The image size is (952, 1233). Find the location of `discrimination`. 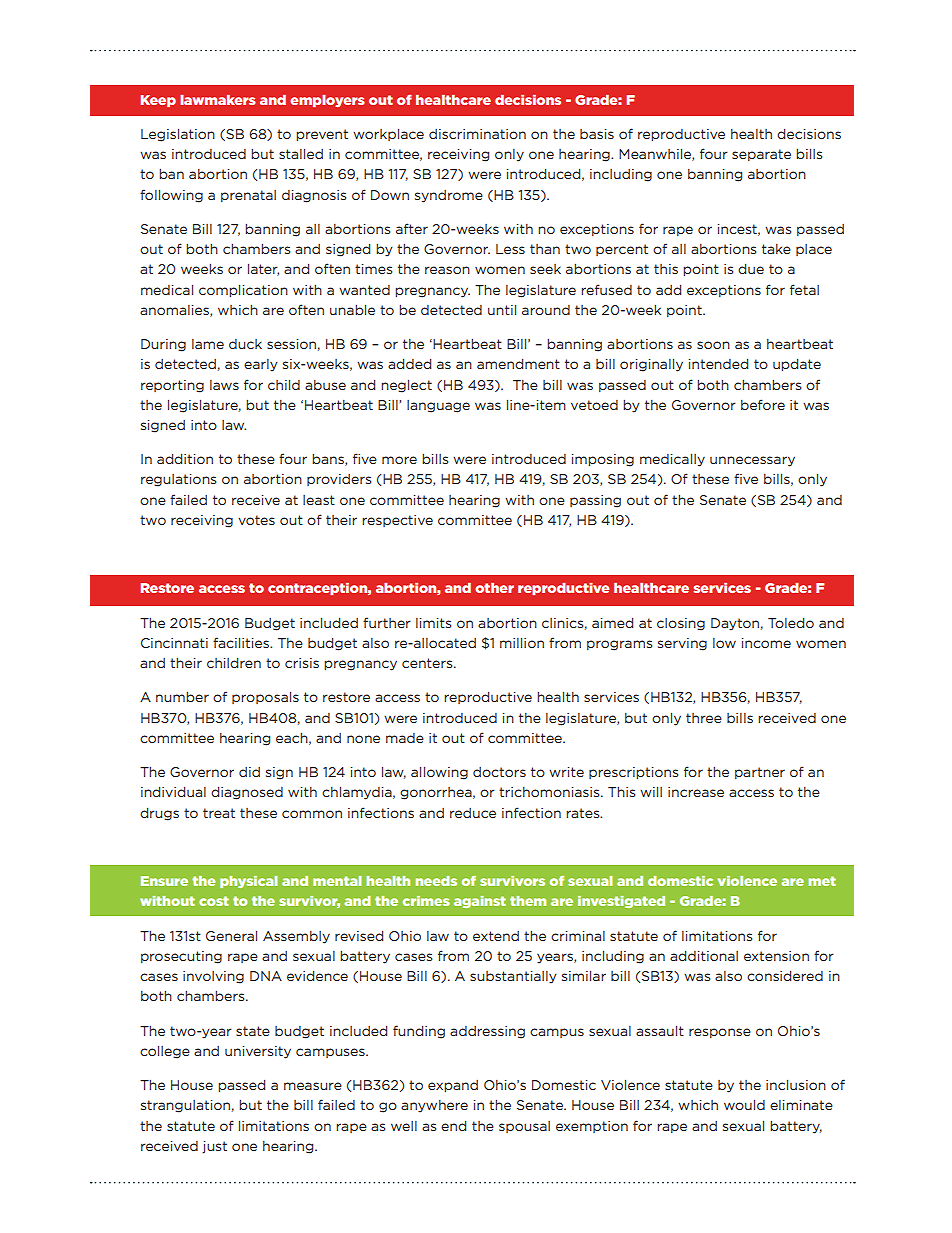

discrimination is located at coordinates (477, 134).
